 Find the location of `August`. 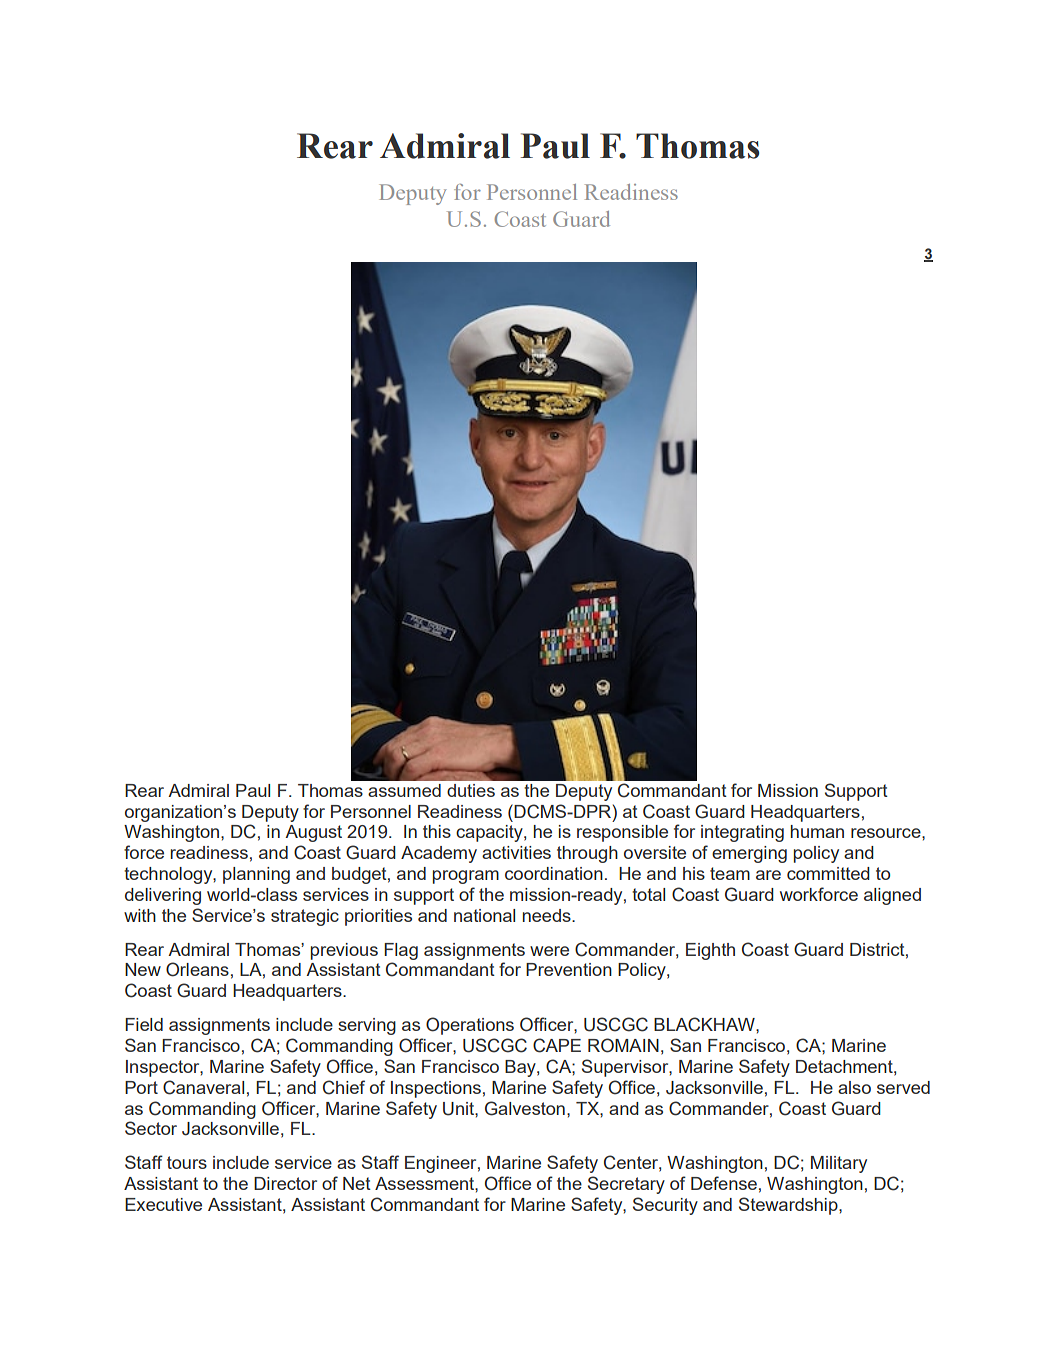

August is located at coordinates (313, 833).
